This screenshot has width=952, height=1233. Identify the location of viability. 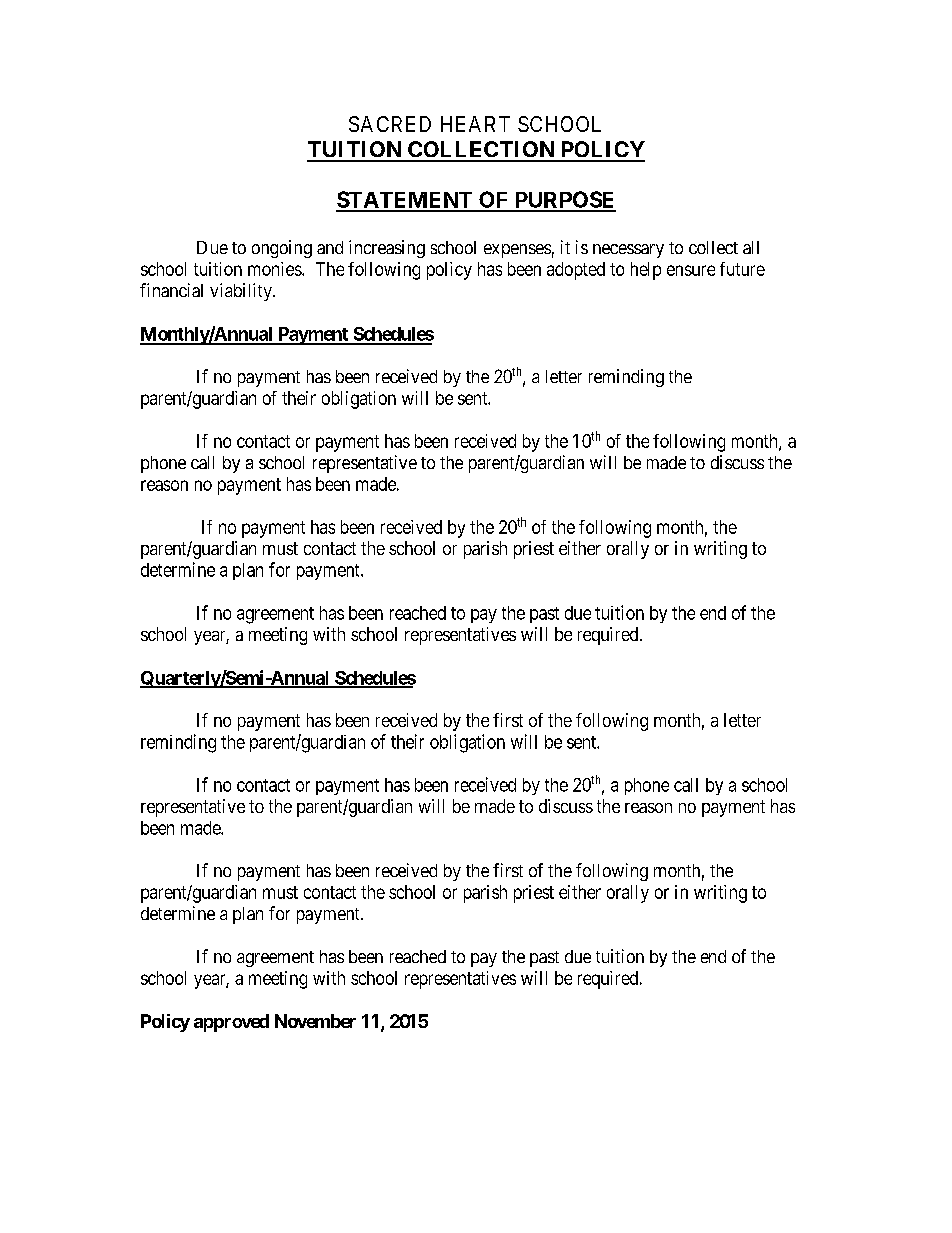
(242, 292).
